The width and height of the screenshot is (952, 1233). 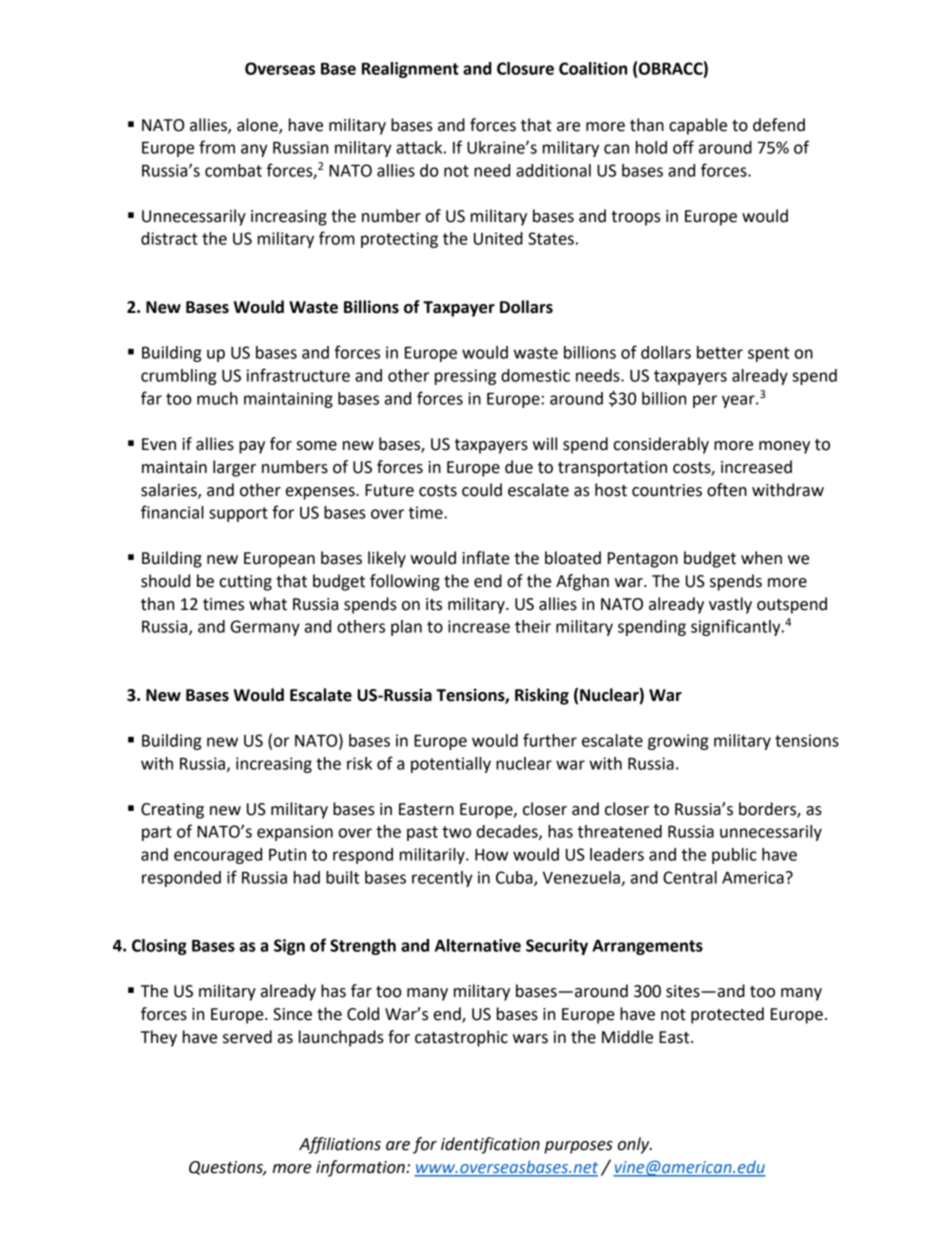 What do you see at coordinates (730, 605) in the screenshot?
I see `vastly` at bounding box center [730, 605].
